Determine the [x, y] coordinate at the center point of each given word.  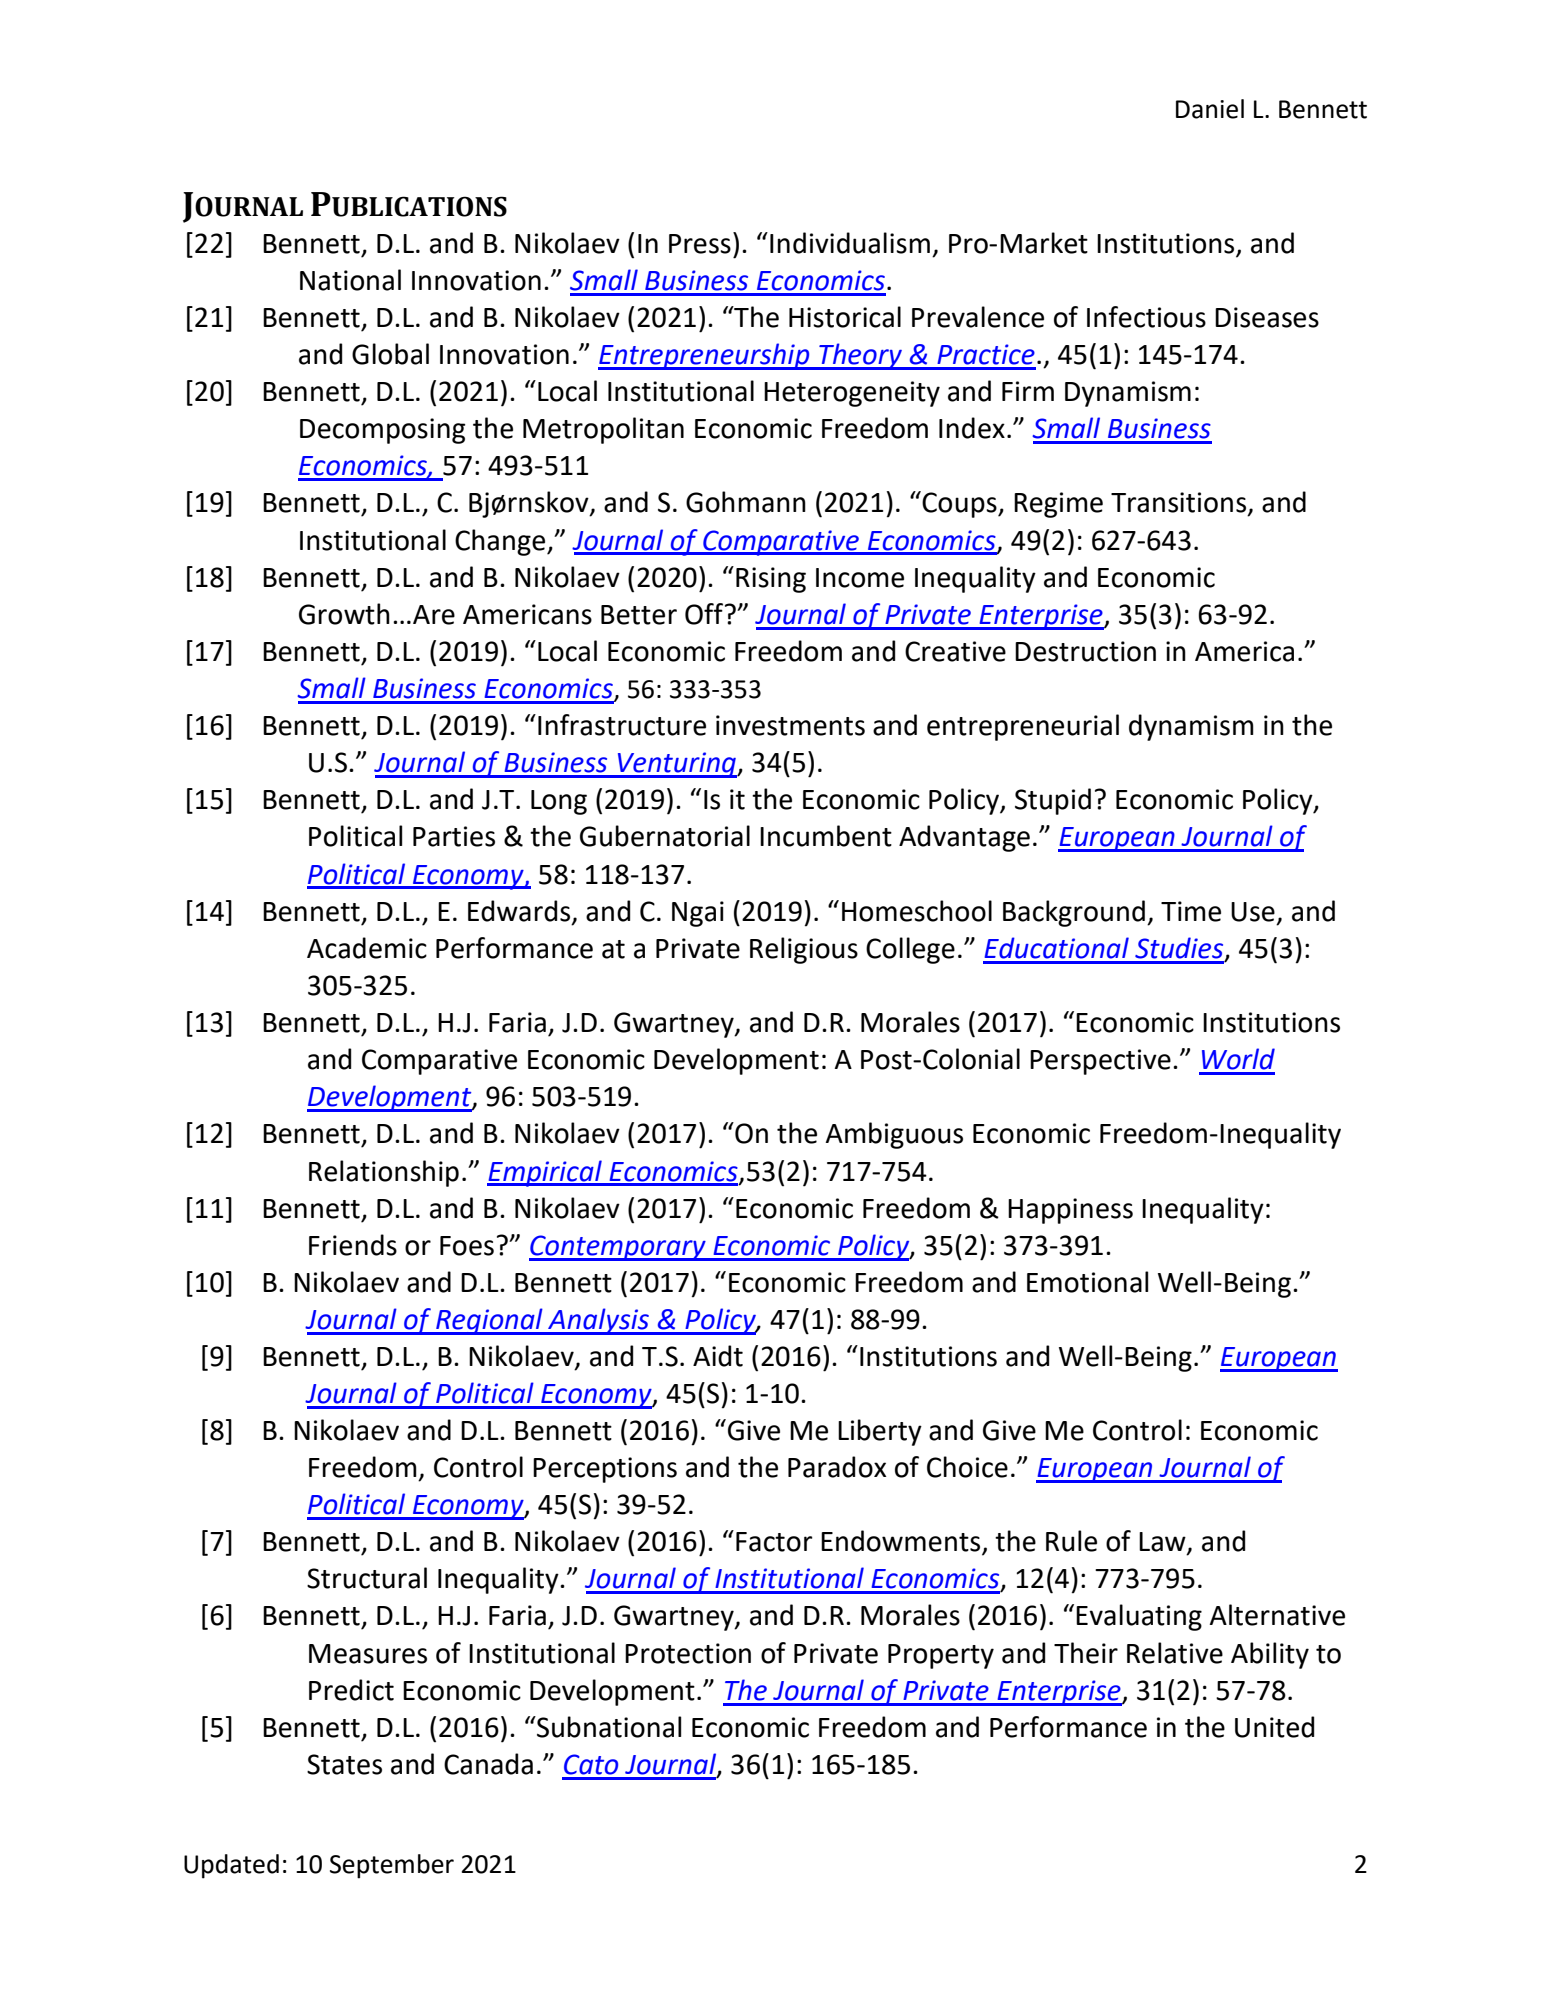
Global [390, 354]
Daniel [1210, 109]
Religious [804, 950]
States [344, 1764]
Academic [367, 948]
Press [700, 244]
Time [1191, 911]
